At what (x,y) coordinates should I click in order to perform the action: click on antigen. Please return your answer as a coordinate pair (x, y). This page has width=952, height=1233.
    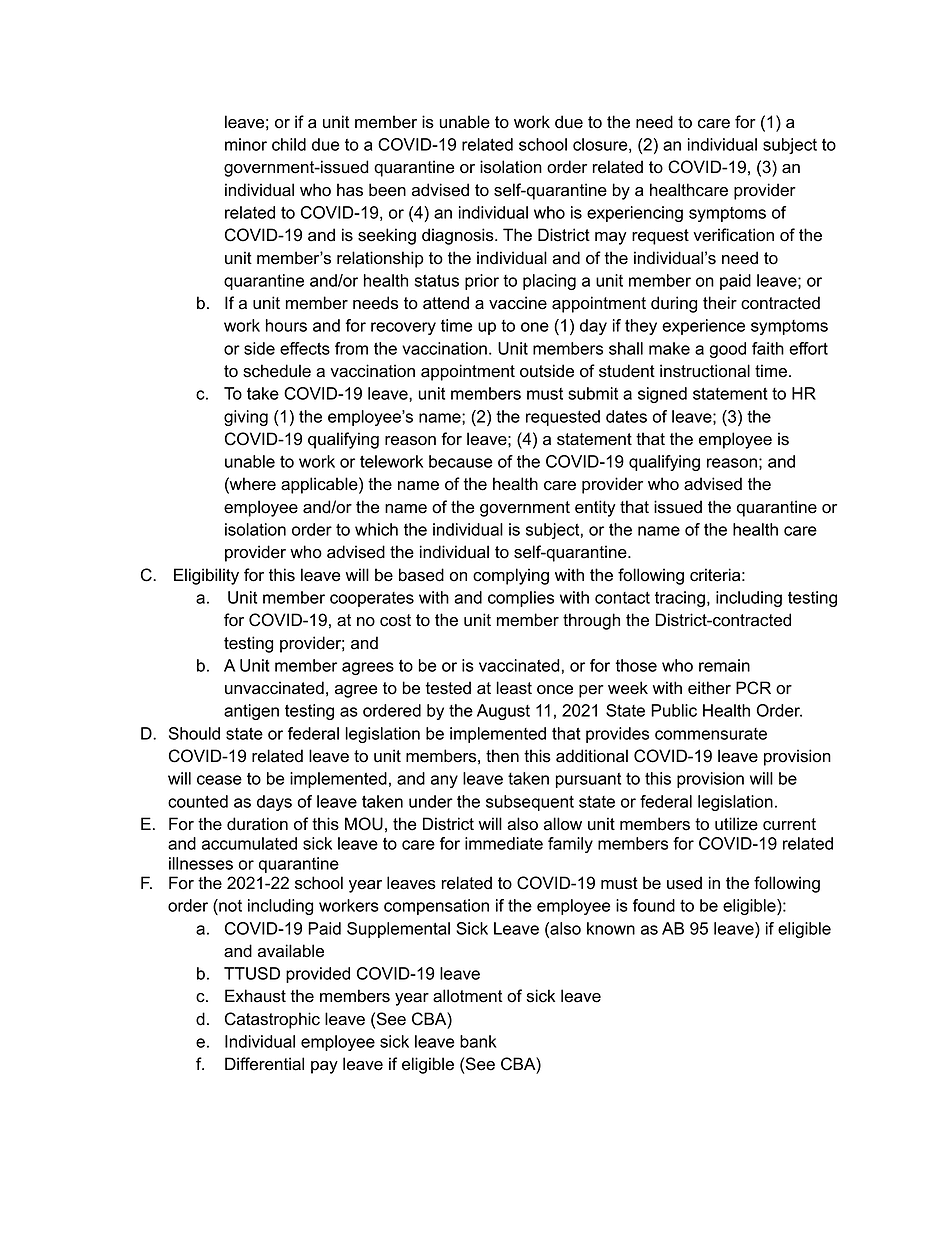
    Looking at the image, I should click on (251, 712).
